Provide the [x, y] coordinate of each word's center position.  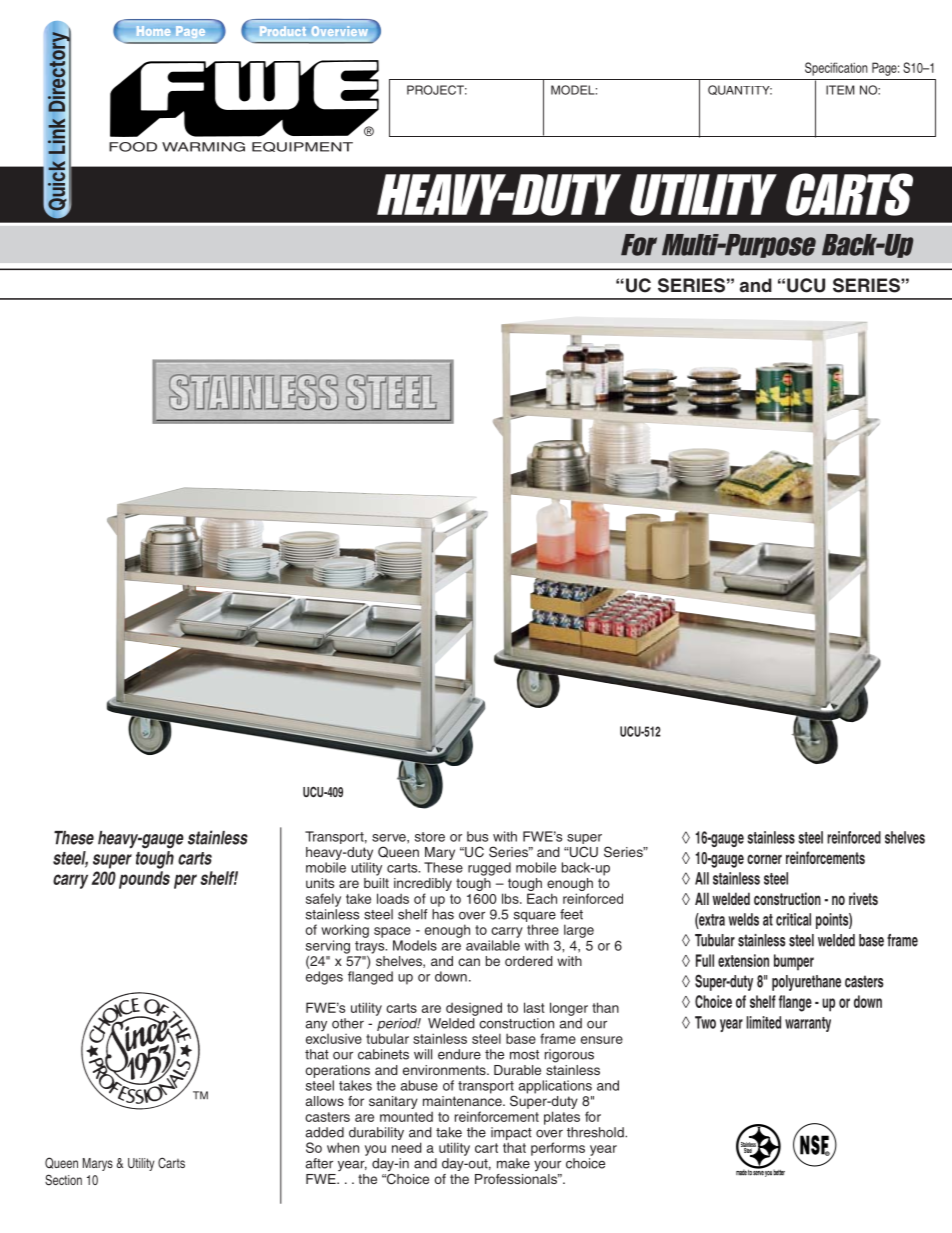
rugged [489, 869]
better [779, 1172]
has [443, 914]
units [320, 883]
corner [764, 859]
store [430, 837]
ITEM [840, 90]
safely [323, 900]
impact [511, 1135]
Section [63, 1180]
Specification [836, 69]
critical [793, 919]
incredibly [423, 886]
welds [744, 919]
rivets [863, 898]
